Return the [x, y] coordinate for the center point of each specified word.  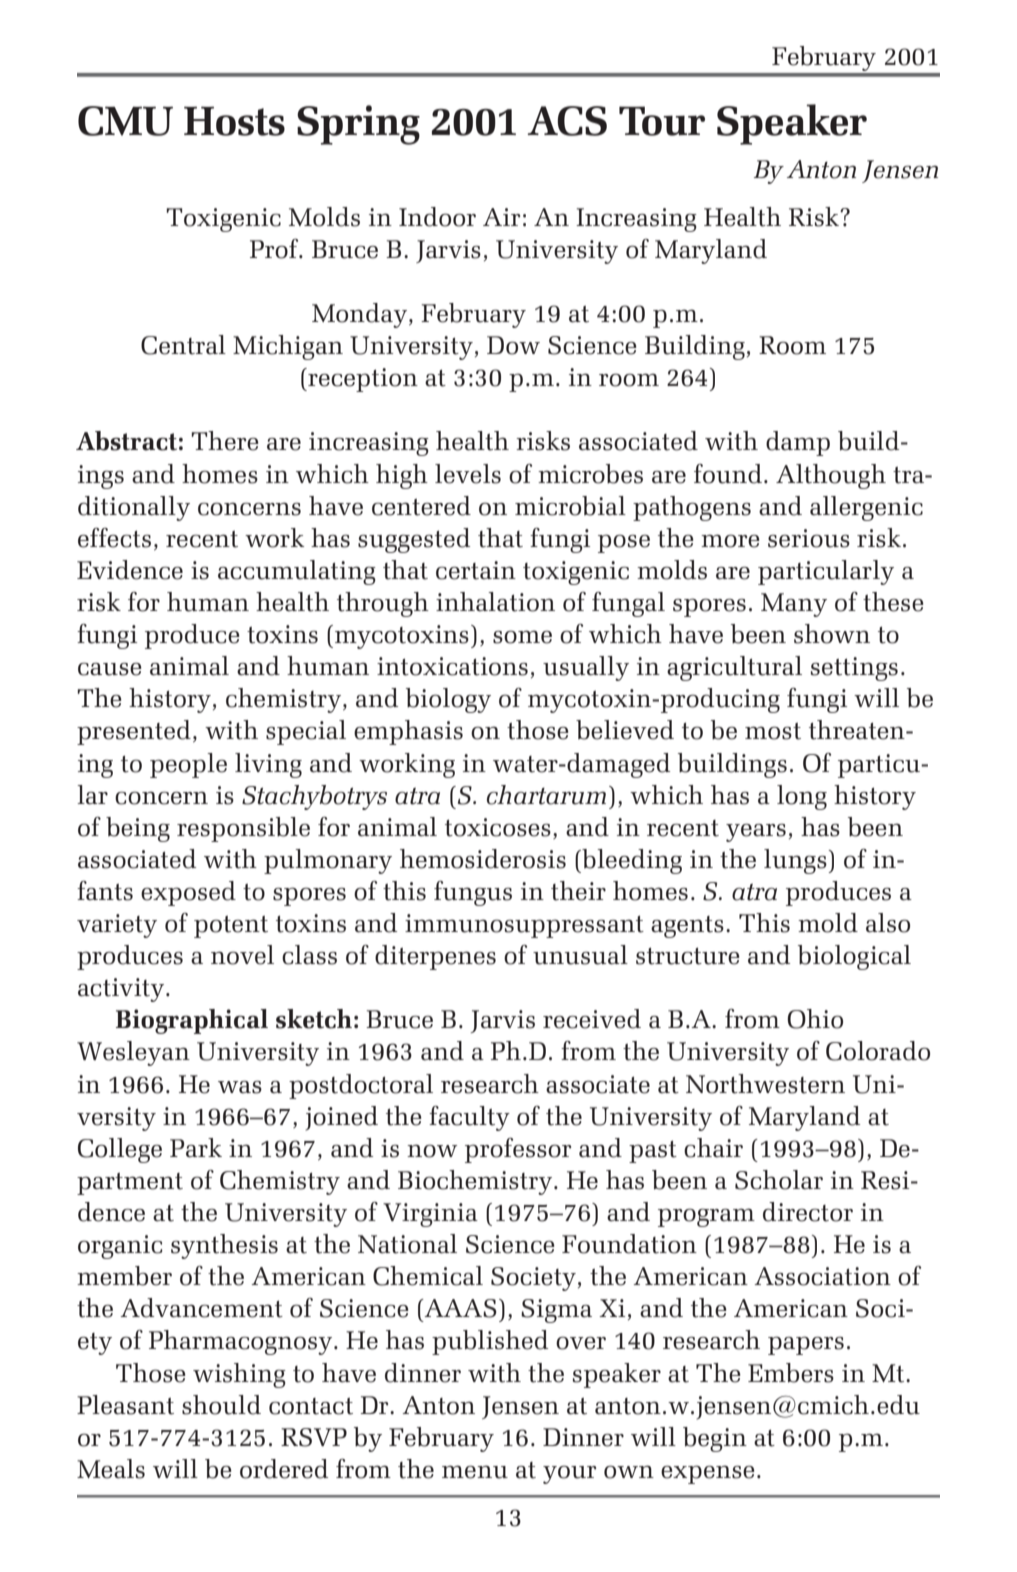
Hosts [234, 121]
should [221, 1405]
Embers [791, 1373]
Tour [662, 121]
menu [475, 1472]
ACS [567, 121]
